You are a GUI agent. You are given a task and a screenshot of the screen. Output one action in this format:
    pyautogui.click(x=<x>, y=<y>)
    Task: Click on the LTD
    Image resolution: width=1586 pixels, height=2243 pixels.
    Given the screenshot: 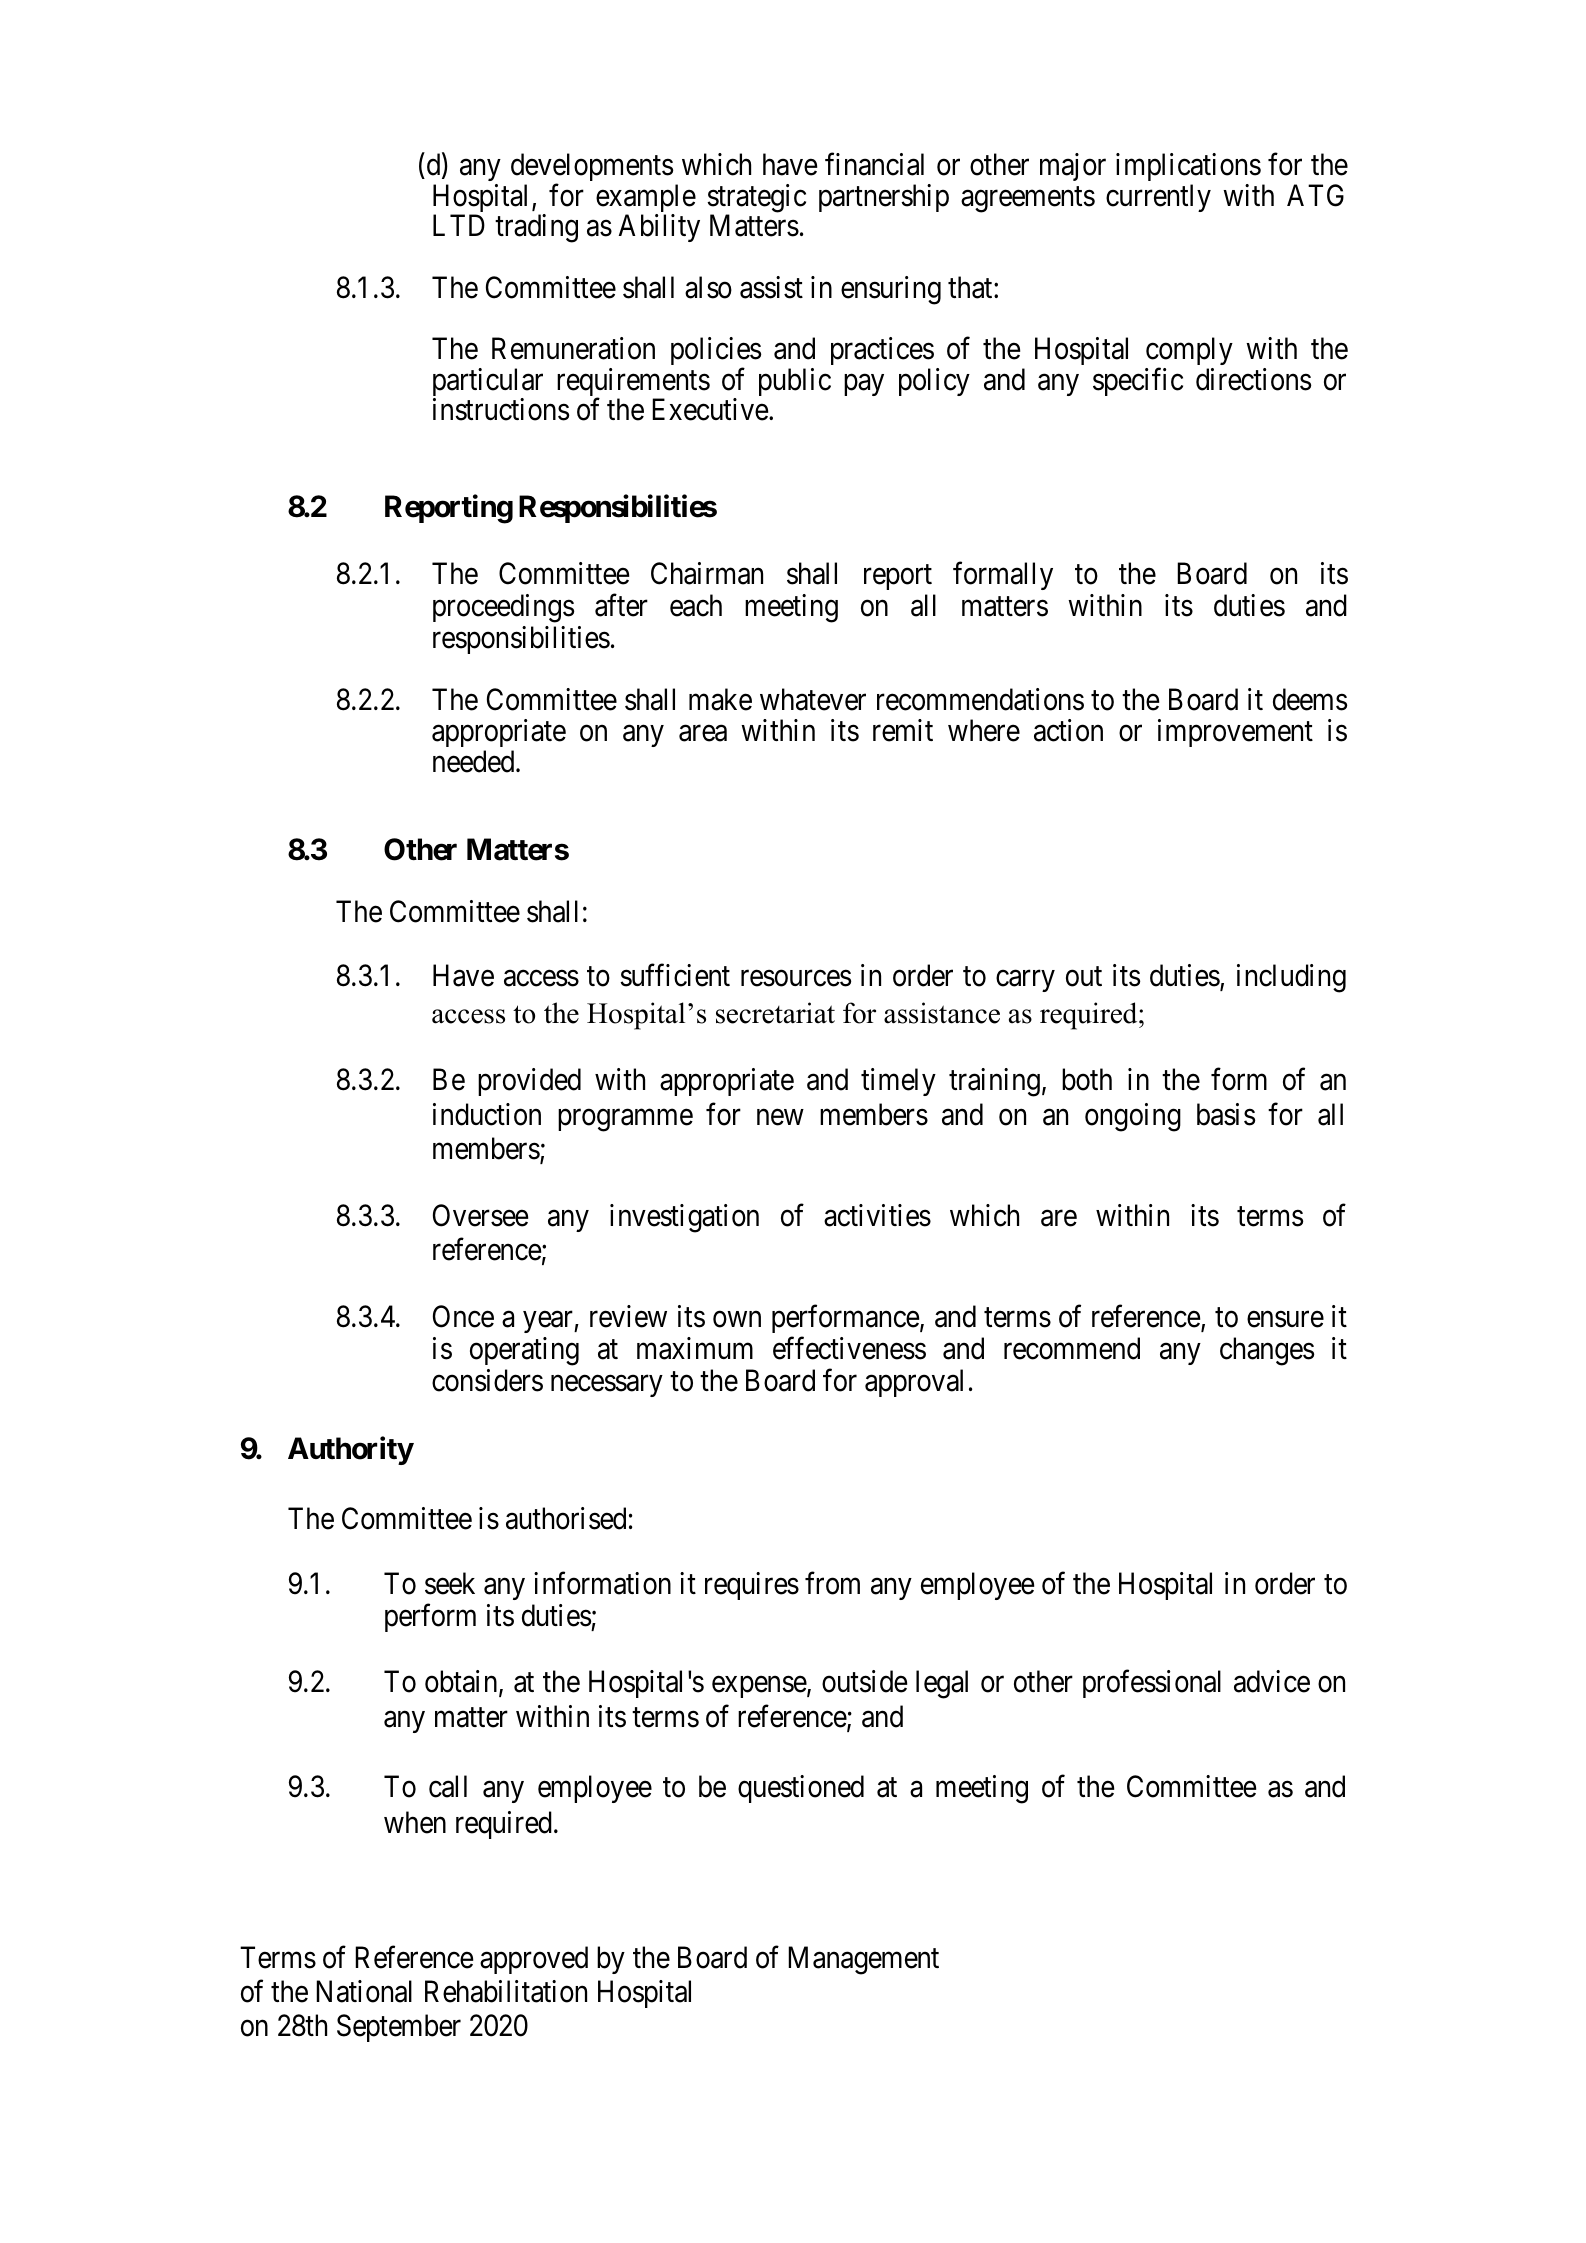 What is the action you would take?
    pyautogui.click(x=459, y=225)
